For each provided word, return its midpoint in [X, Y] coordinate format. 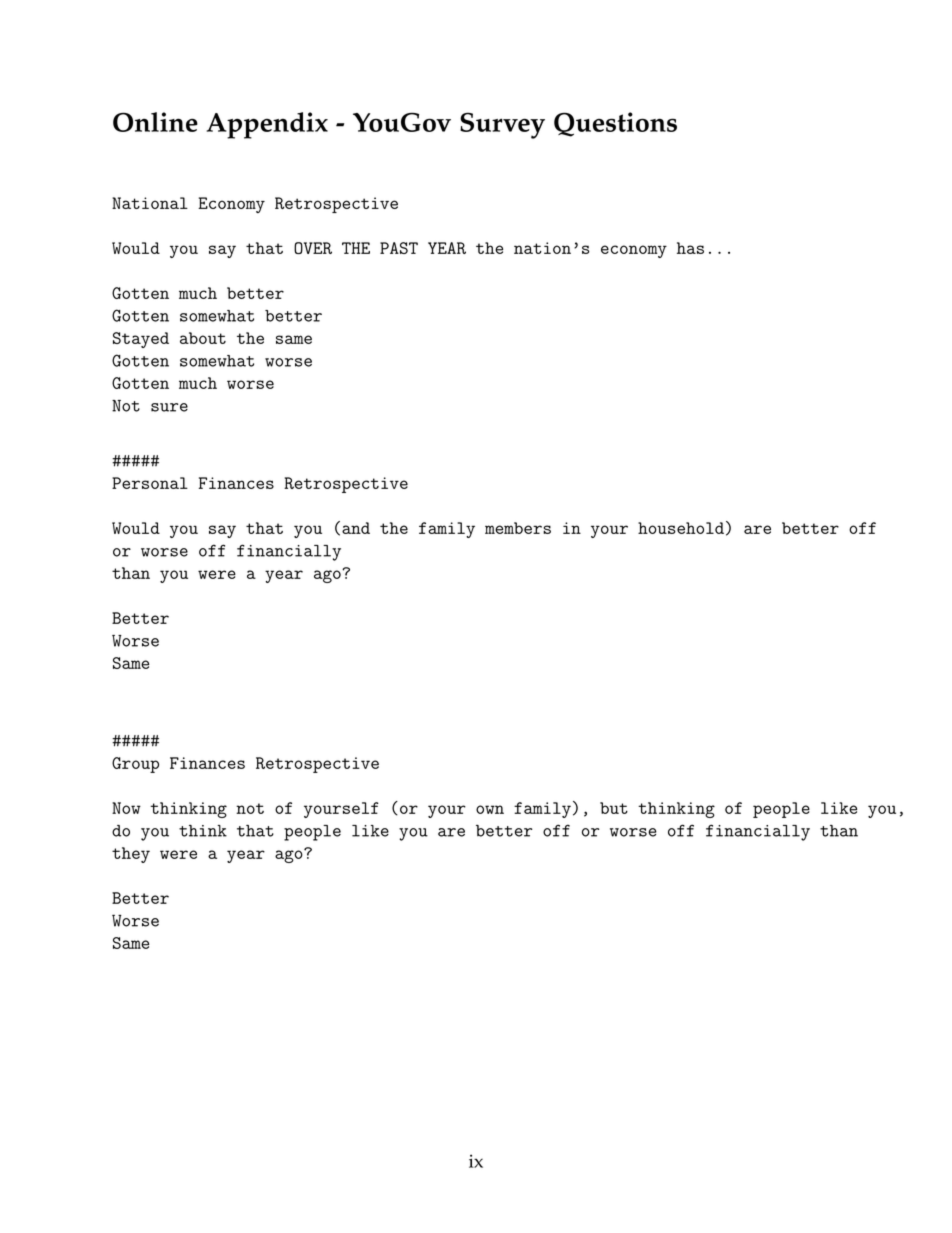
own [490, 809]
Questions [615, 124]
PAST [399, 248]
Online [155, 122]
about [203, 338]
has [690, 248]
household [681, 528]
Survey [502, 126]
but [614, 808]
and [356, 528]
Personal [150, 483]
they [131, 855]
